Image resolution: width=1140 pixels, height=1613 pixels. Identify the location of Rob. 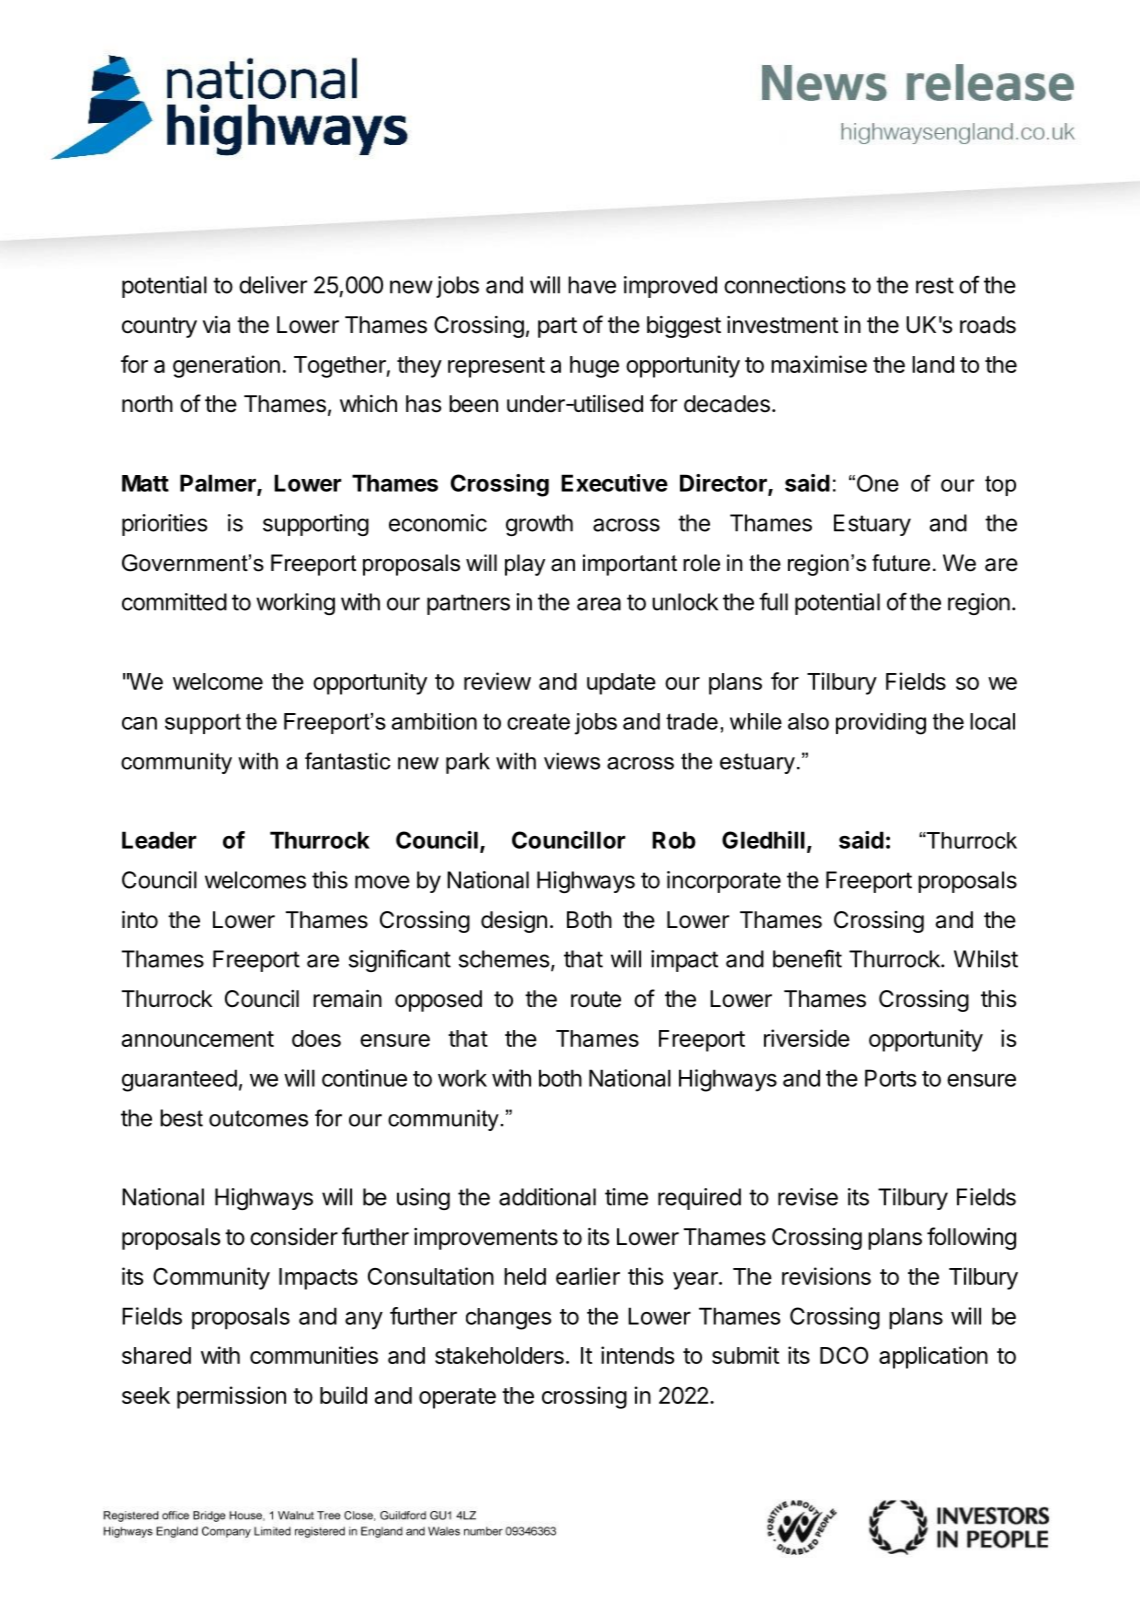
(674, 840).
